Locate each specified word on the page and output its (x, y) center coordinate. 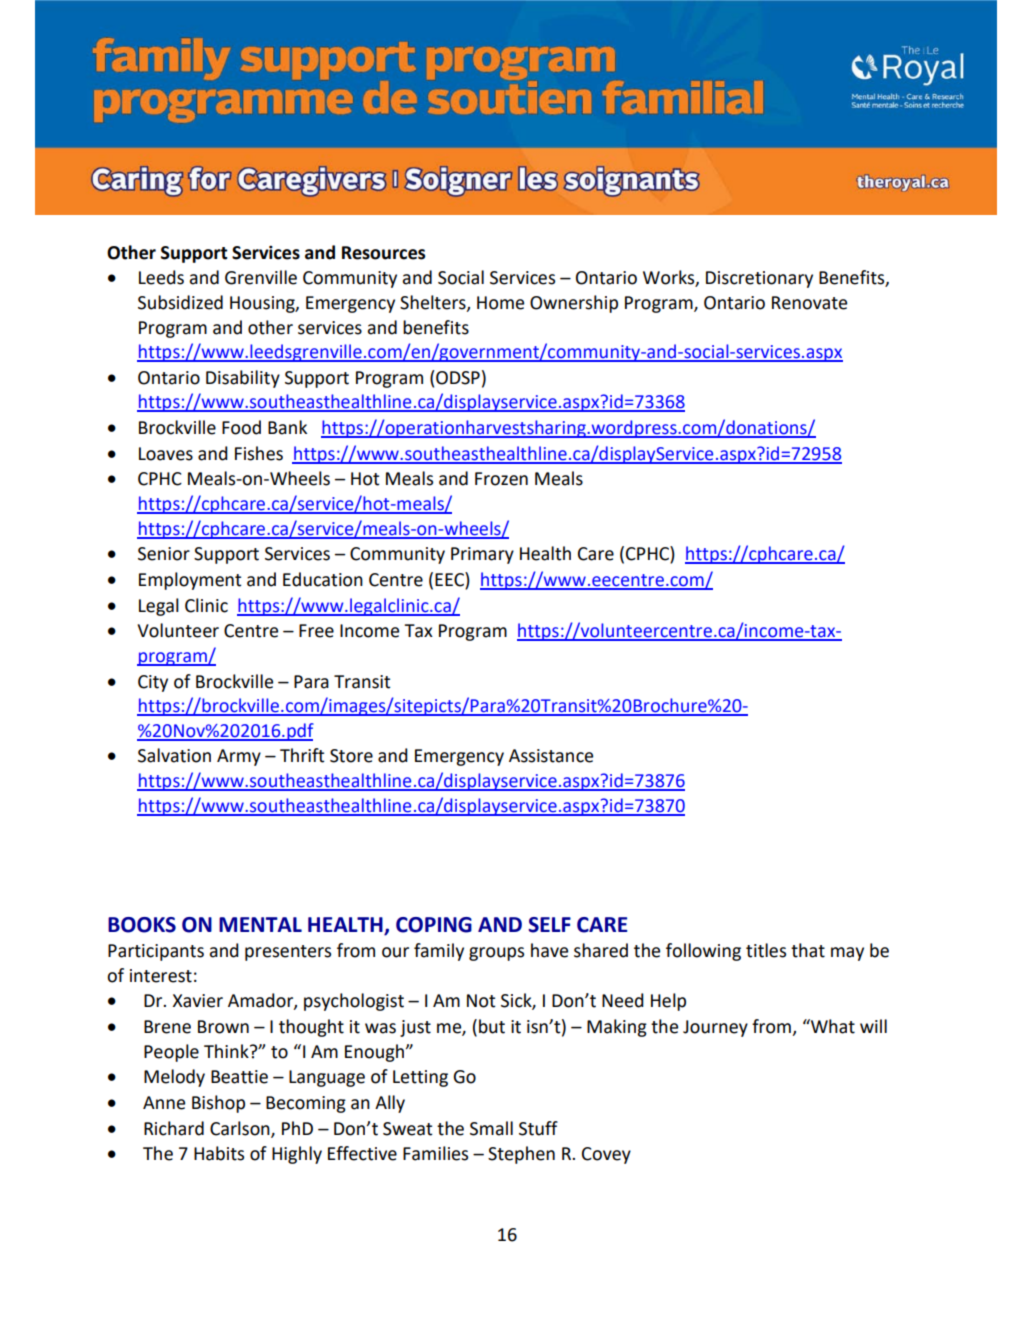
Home (500, 303)
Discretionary (759, 279)
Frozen (501, 479)
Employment (190, 581)
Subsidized (180, 302)
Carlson (241, 1129)
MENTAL (260, 924)
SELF (549, 925)
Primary (482, 555)
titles (766, 950)
